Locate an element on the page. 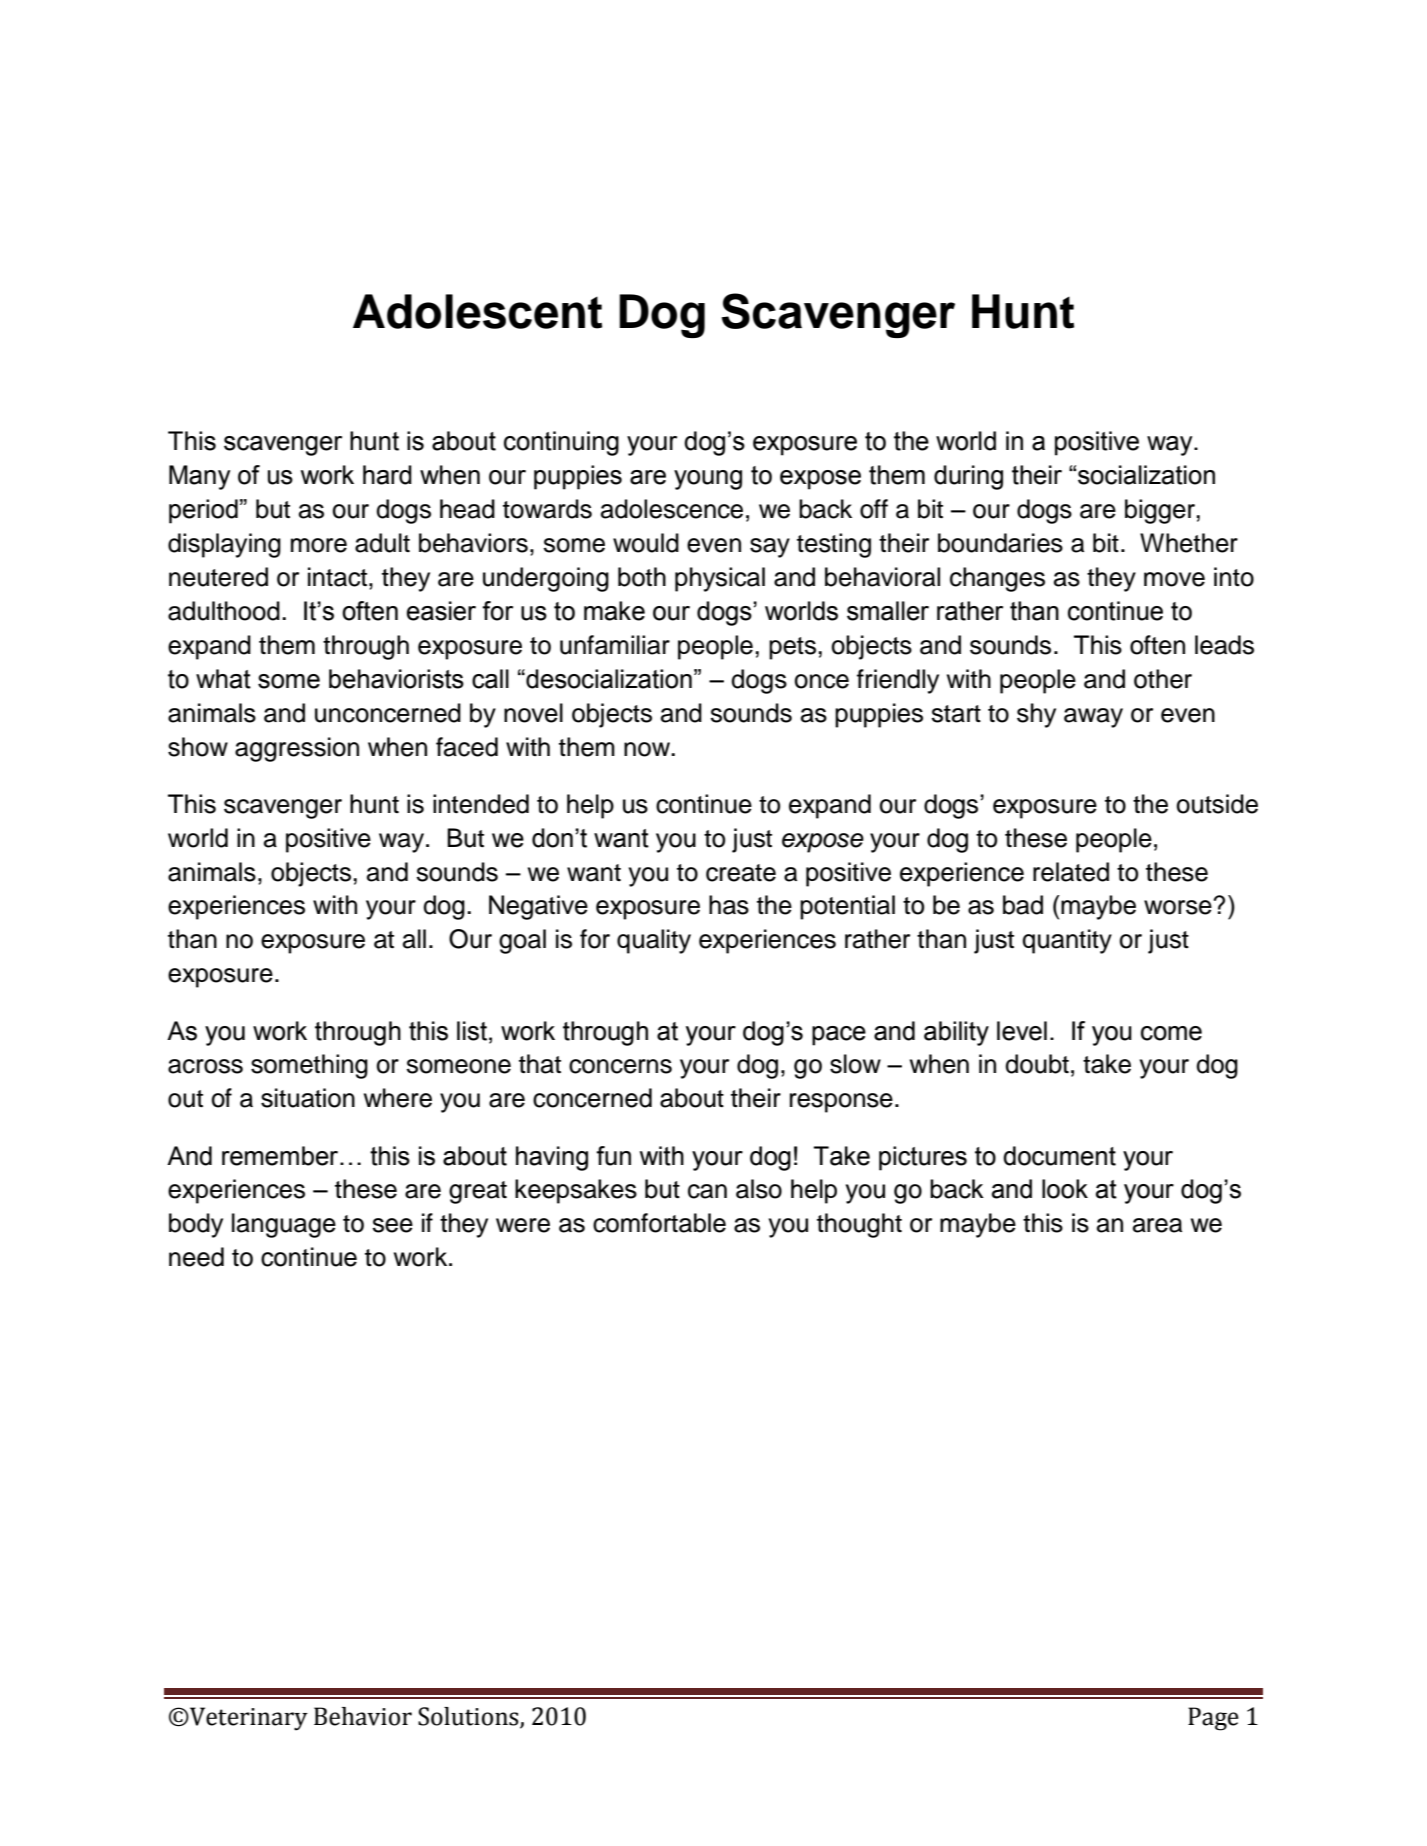  Page is located at coordinates (1213, 1719).
